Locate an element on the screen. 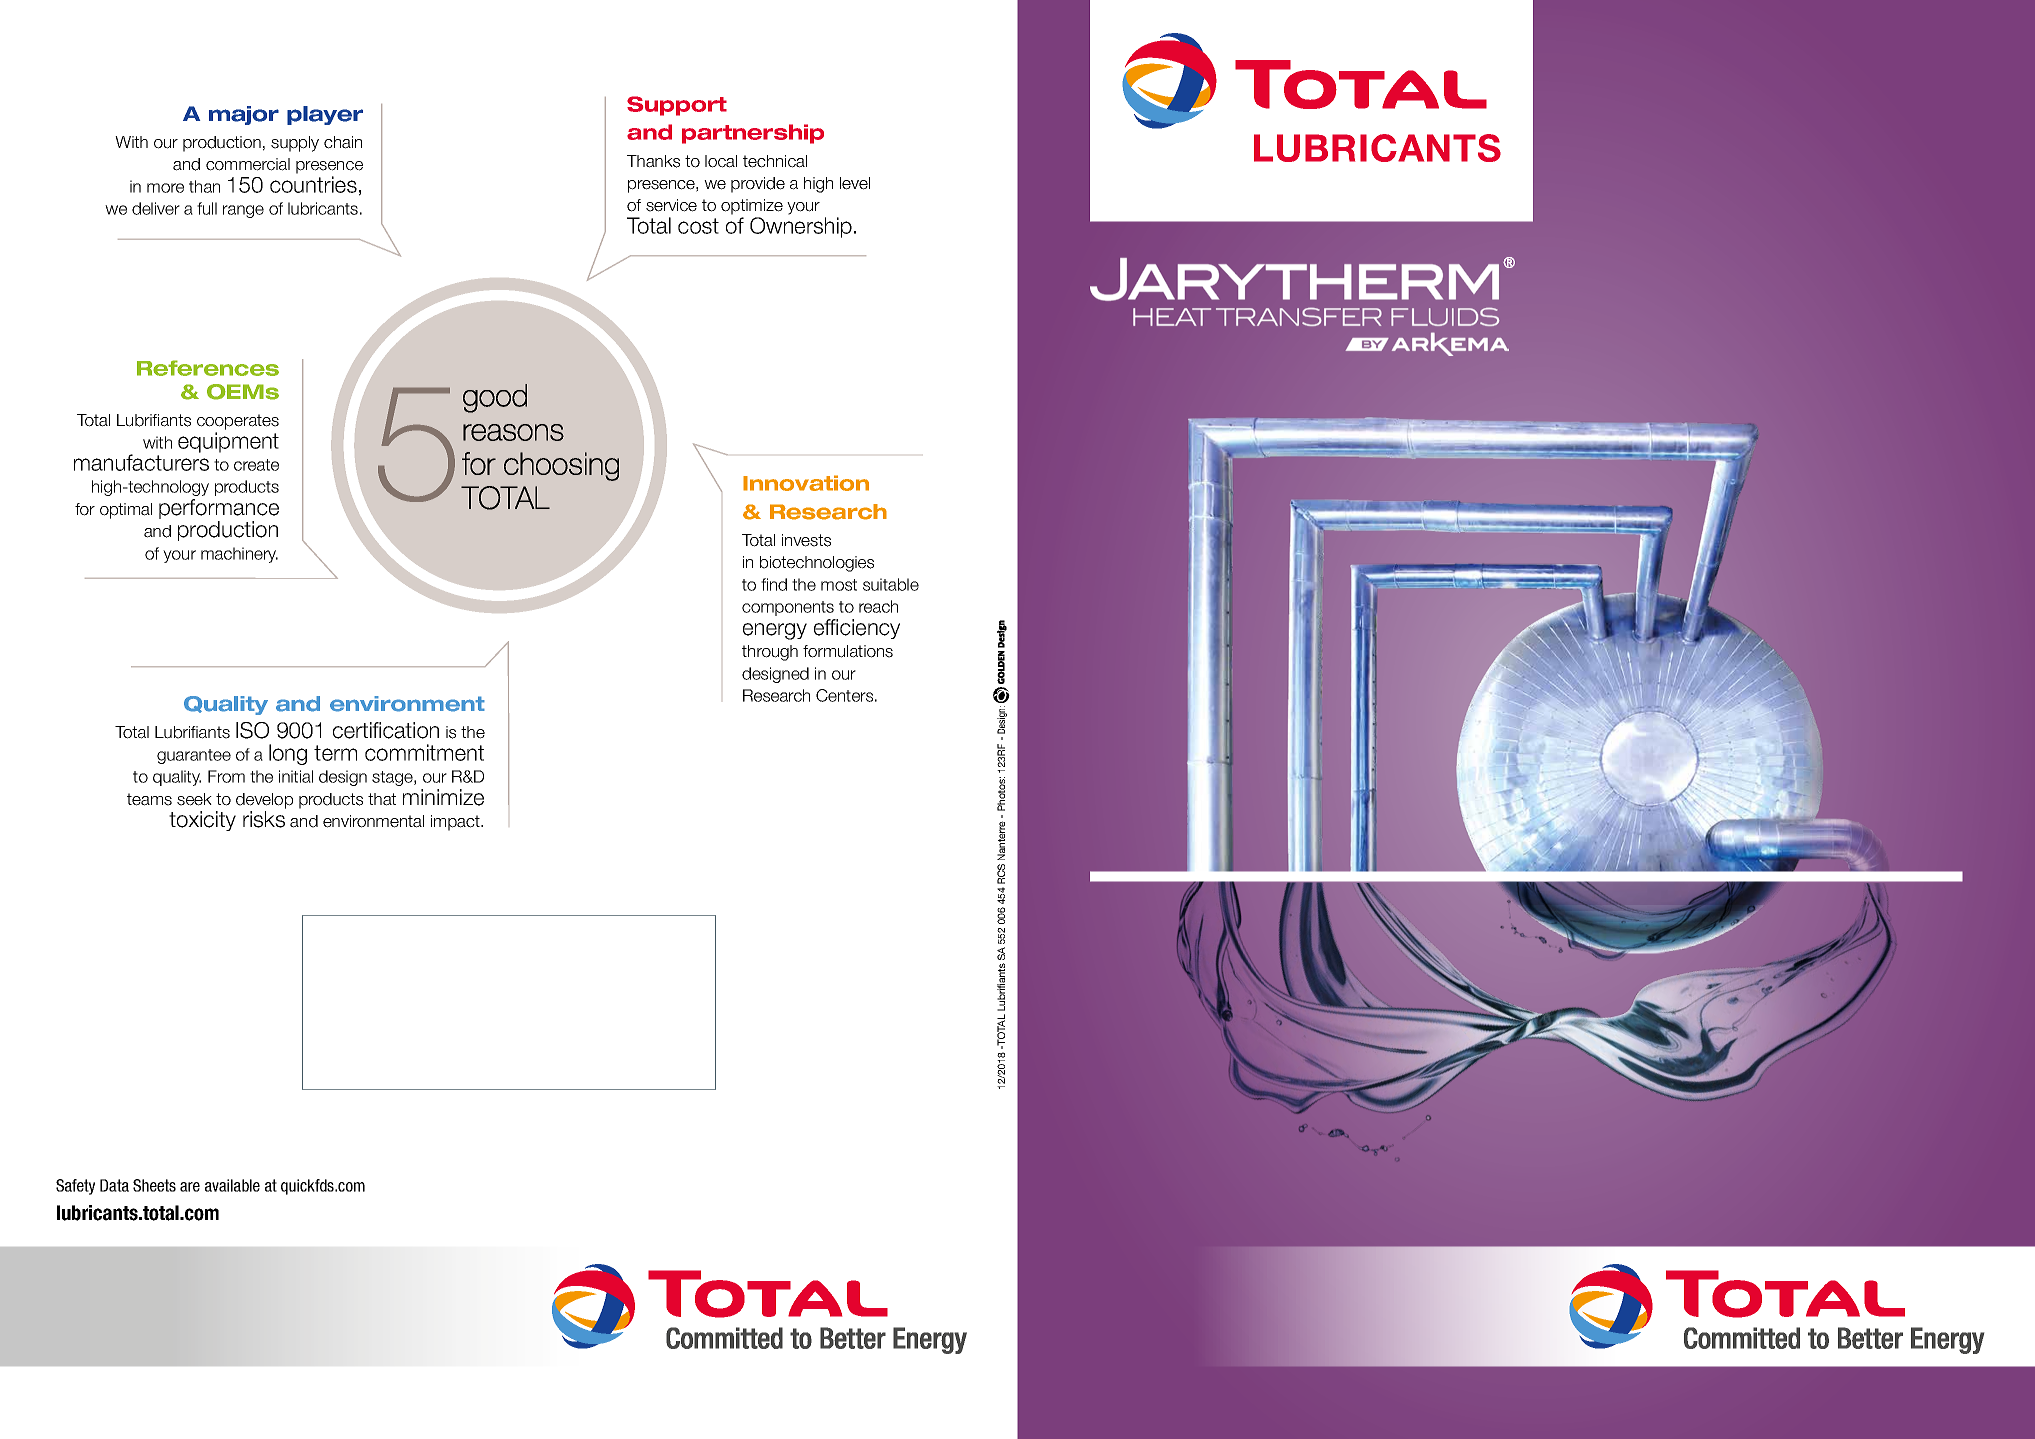 The height and width of the screenshot is (1439, 2035). more is located at coordinates (165, 188).
